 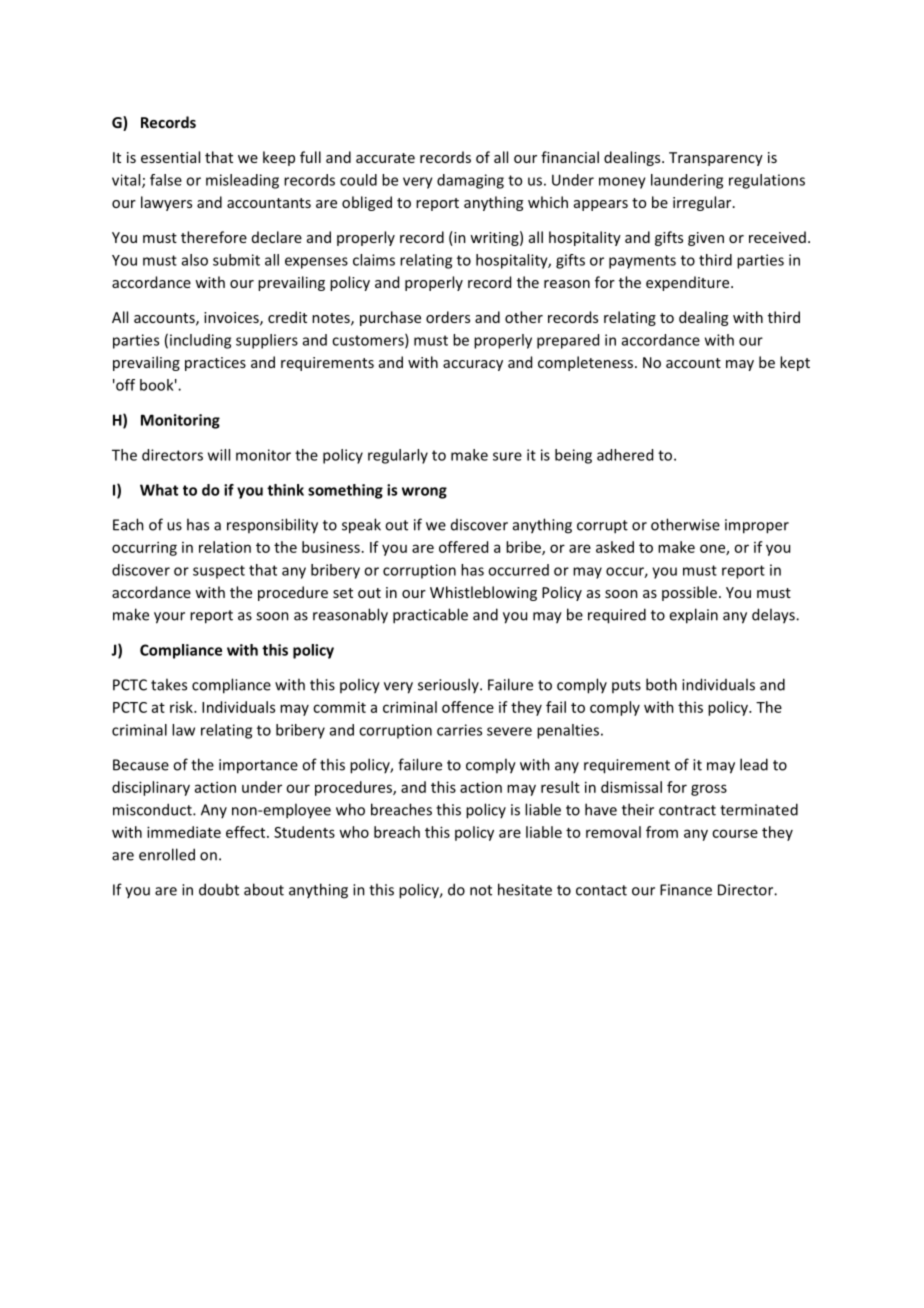 What do you see at coordinates (468, 707) in the screenshot?
I see `offence` at bounding box center [468, 707].
